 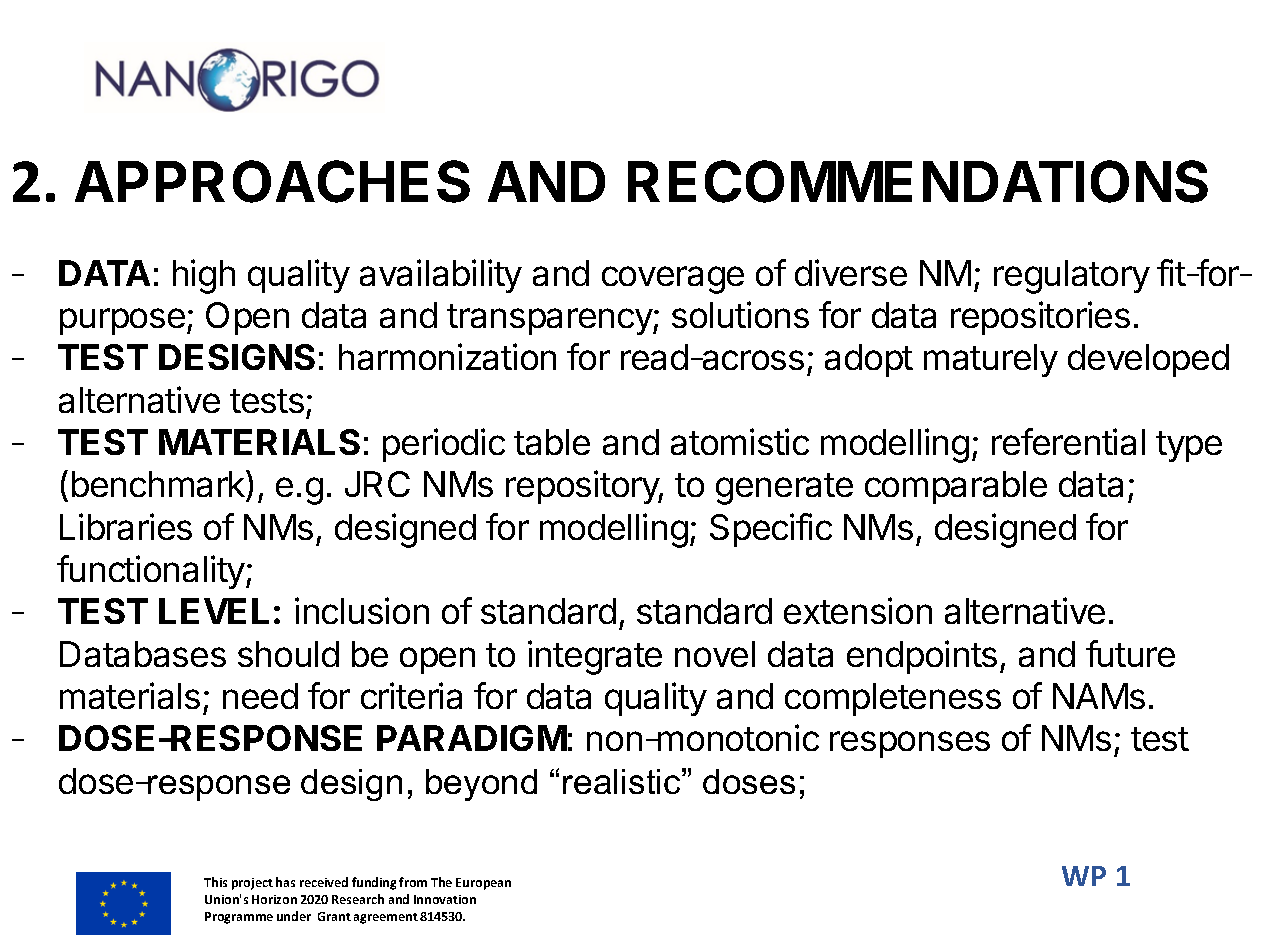 What do you see at coordinates (151, 572) in the page?
I see `functionality` at bounding box center [151, 572].
